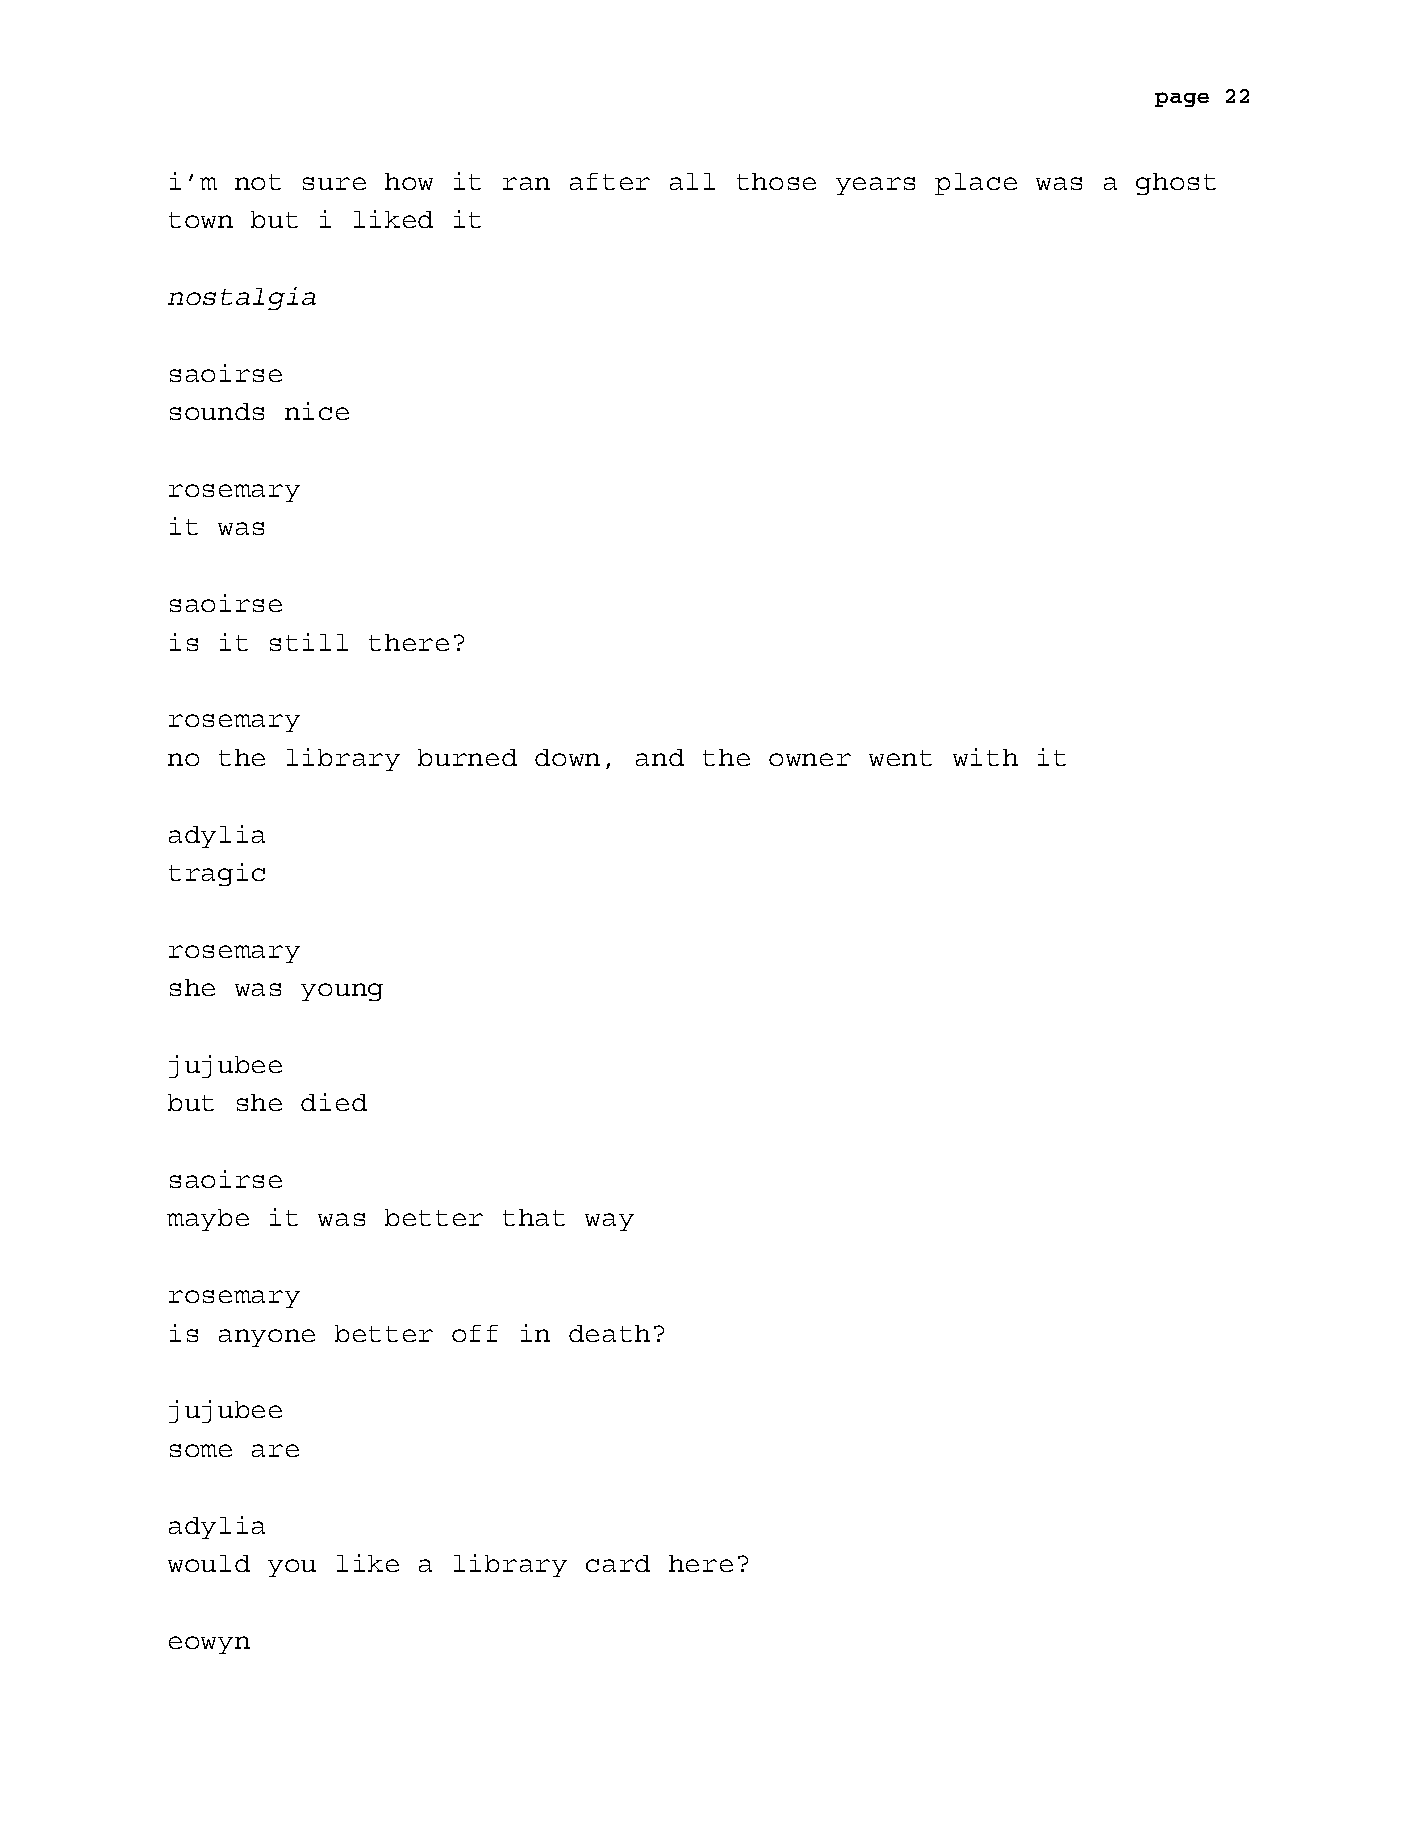 This image has height=1836, width=1419. What do you see at coordinates (209, 1563) in the image?
I see `would` at bounding box center [209, 1563].
